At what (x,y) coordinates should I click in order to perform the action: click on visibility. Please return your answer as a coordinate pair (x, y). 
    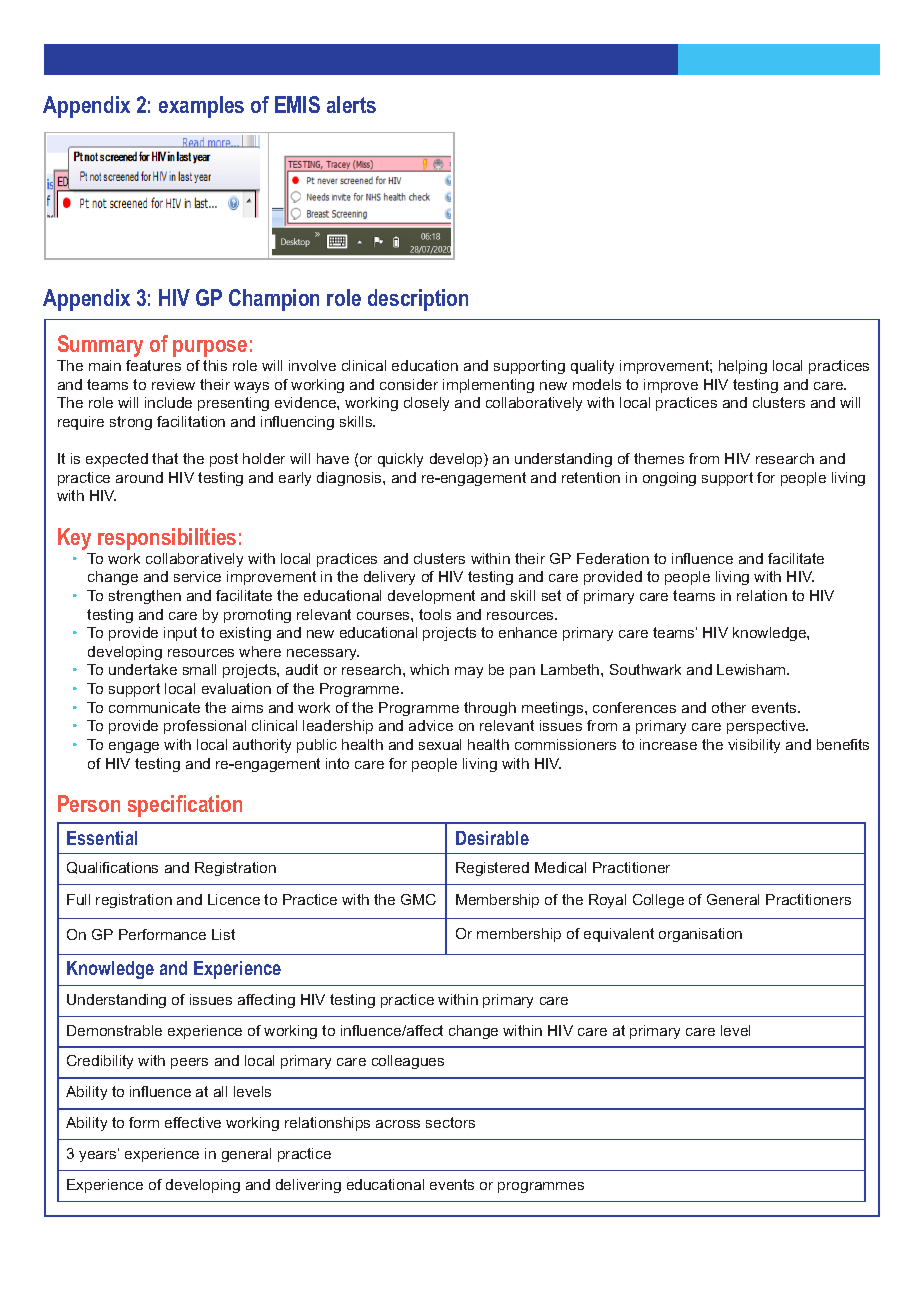
    Looking at the image, I should click on (754, 746).
